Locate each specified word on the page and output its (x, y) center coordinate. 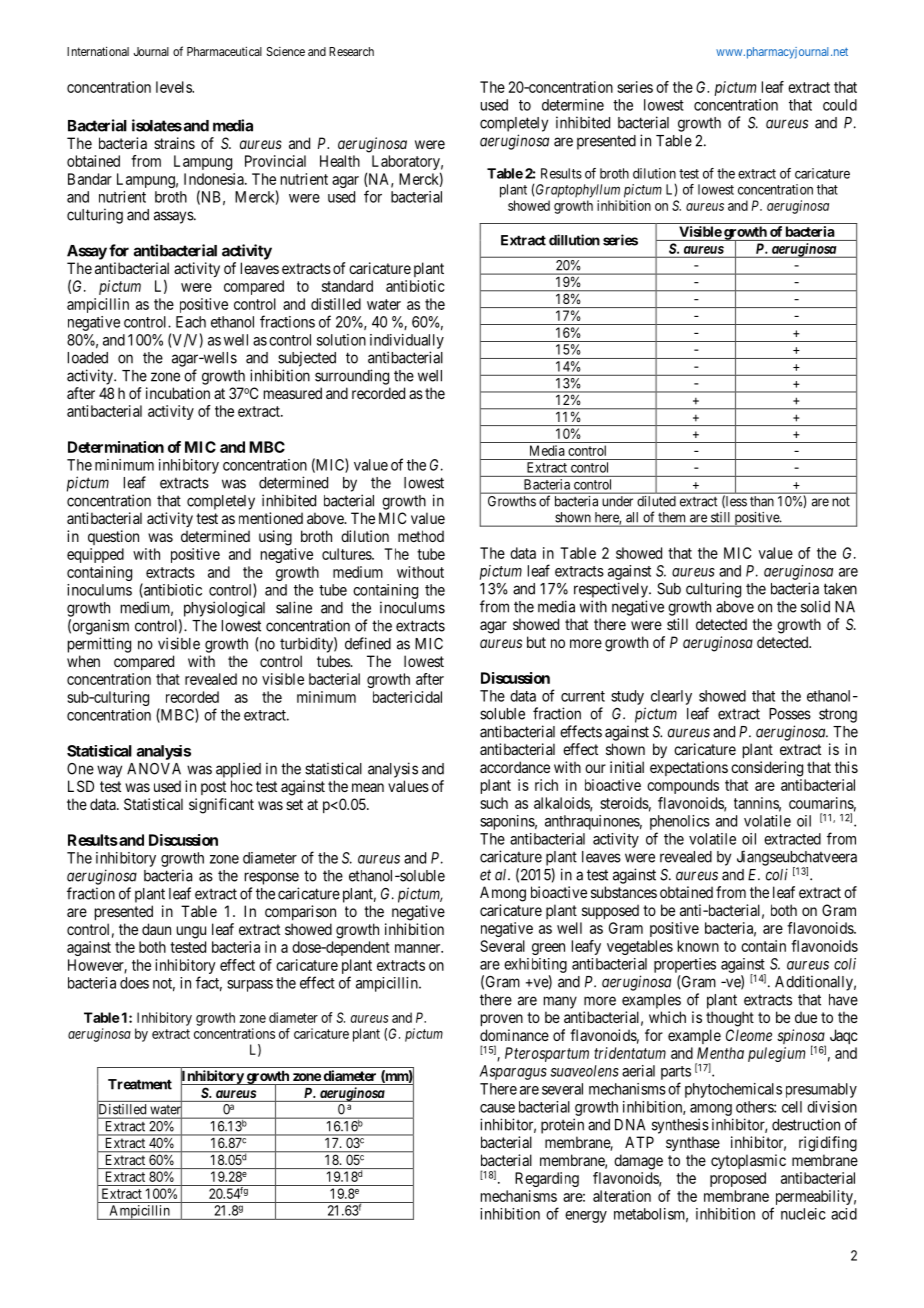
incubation (178, 393)
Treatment (140, 1084)
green (548, 949)
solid (815, 606)
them (671, 517)
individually (407, 341)
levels (174, 87)
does (134, 983)
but (536, 642)
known (698, 946)
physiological (224, 609)
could (840, 105)
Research (351, 51)
